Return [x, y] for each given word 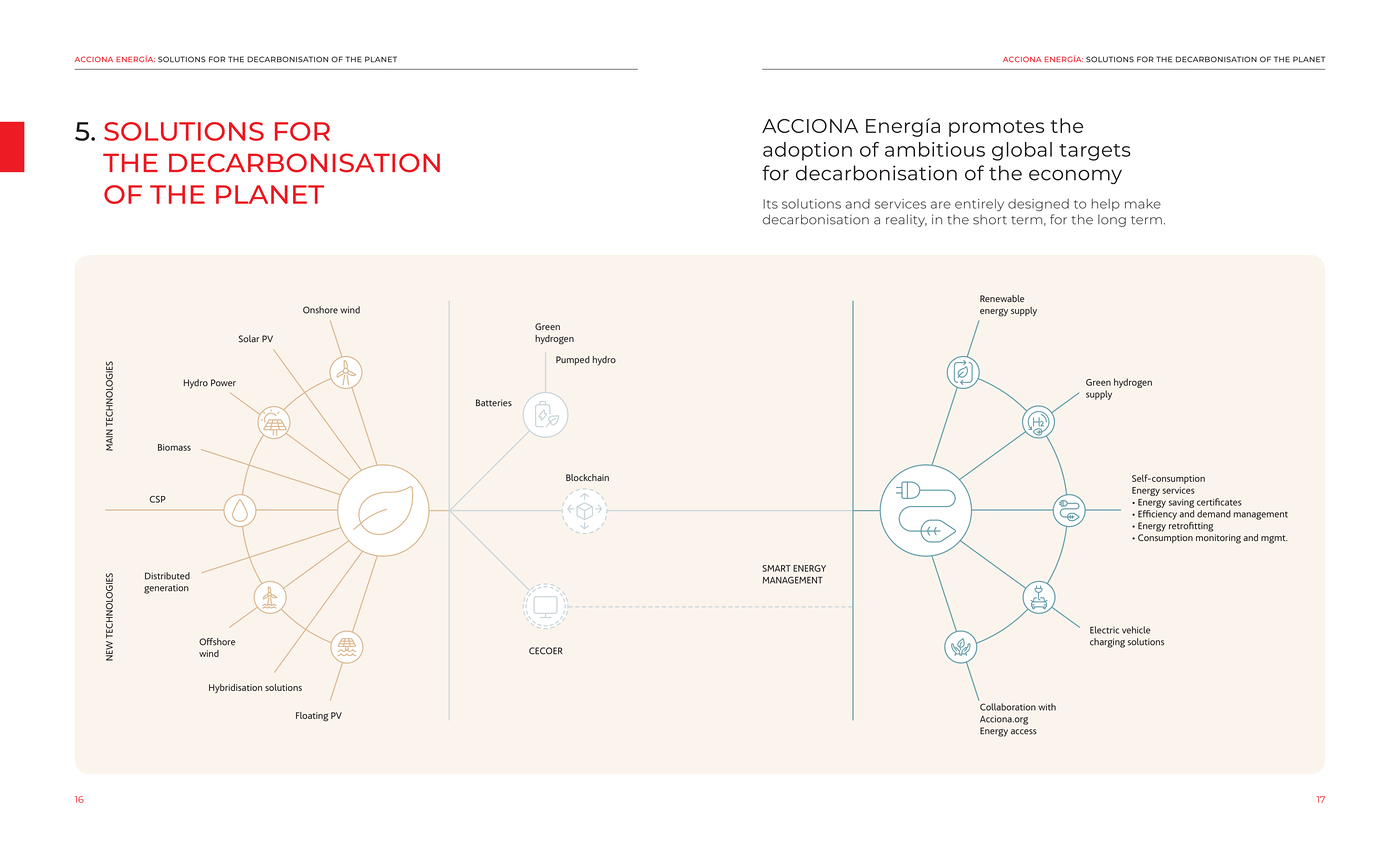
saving [1181, 503]
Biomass [174, 447]
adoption [807, 151]
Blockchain [587, 477]
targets [1095, 152]
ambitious [935, 149]
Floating [312, 717]
